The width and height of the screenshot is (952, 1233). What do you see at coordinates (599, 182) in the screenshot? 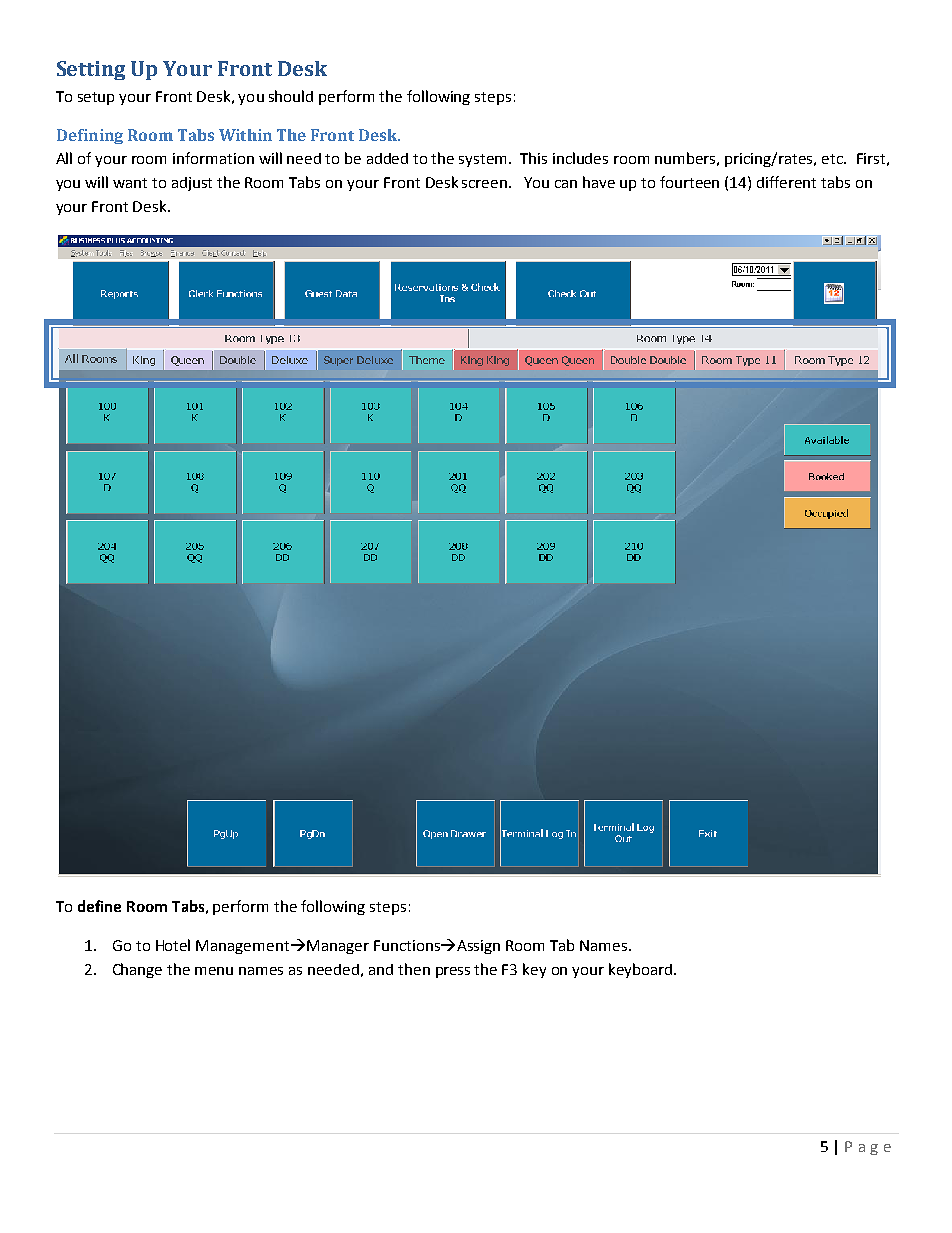
I see `have` at bounding box center [599, 182].
